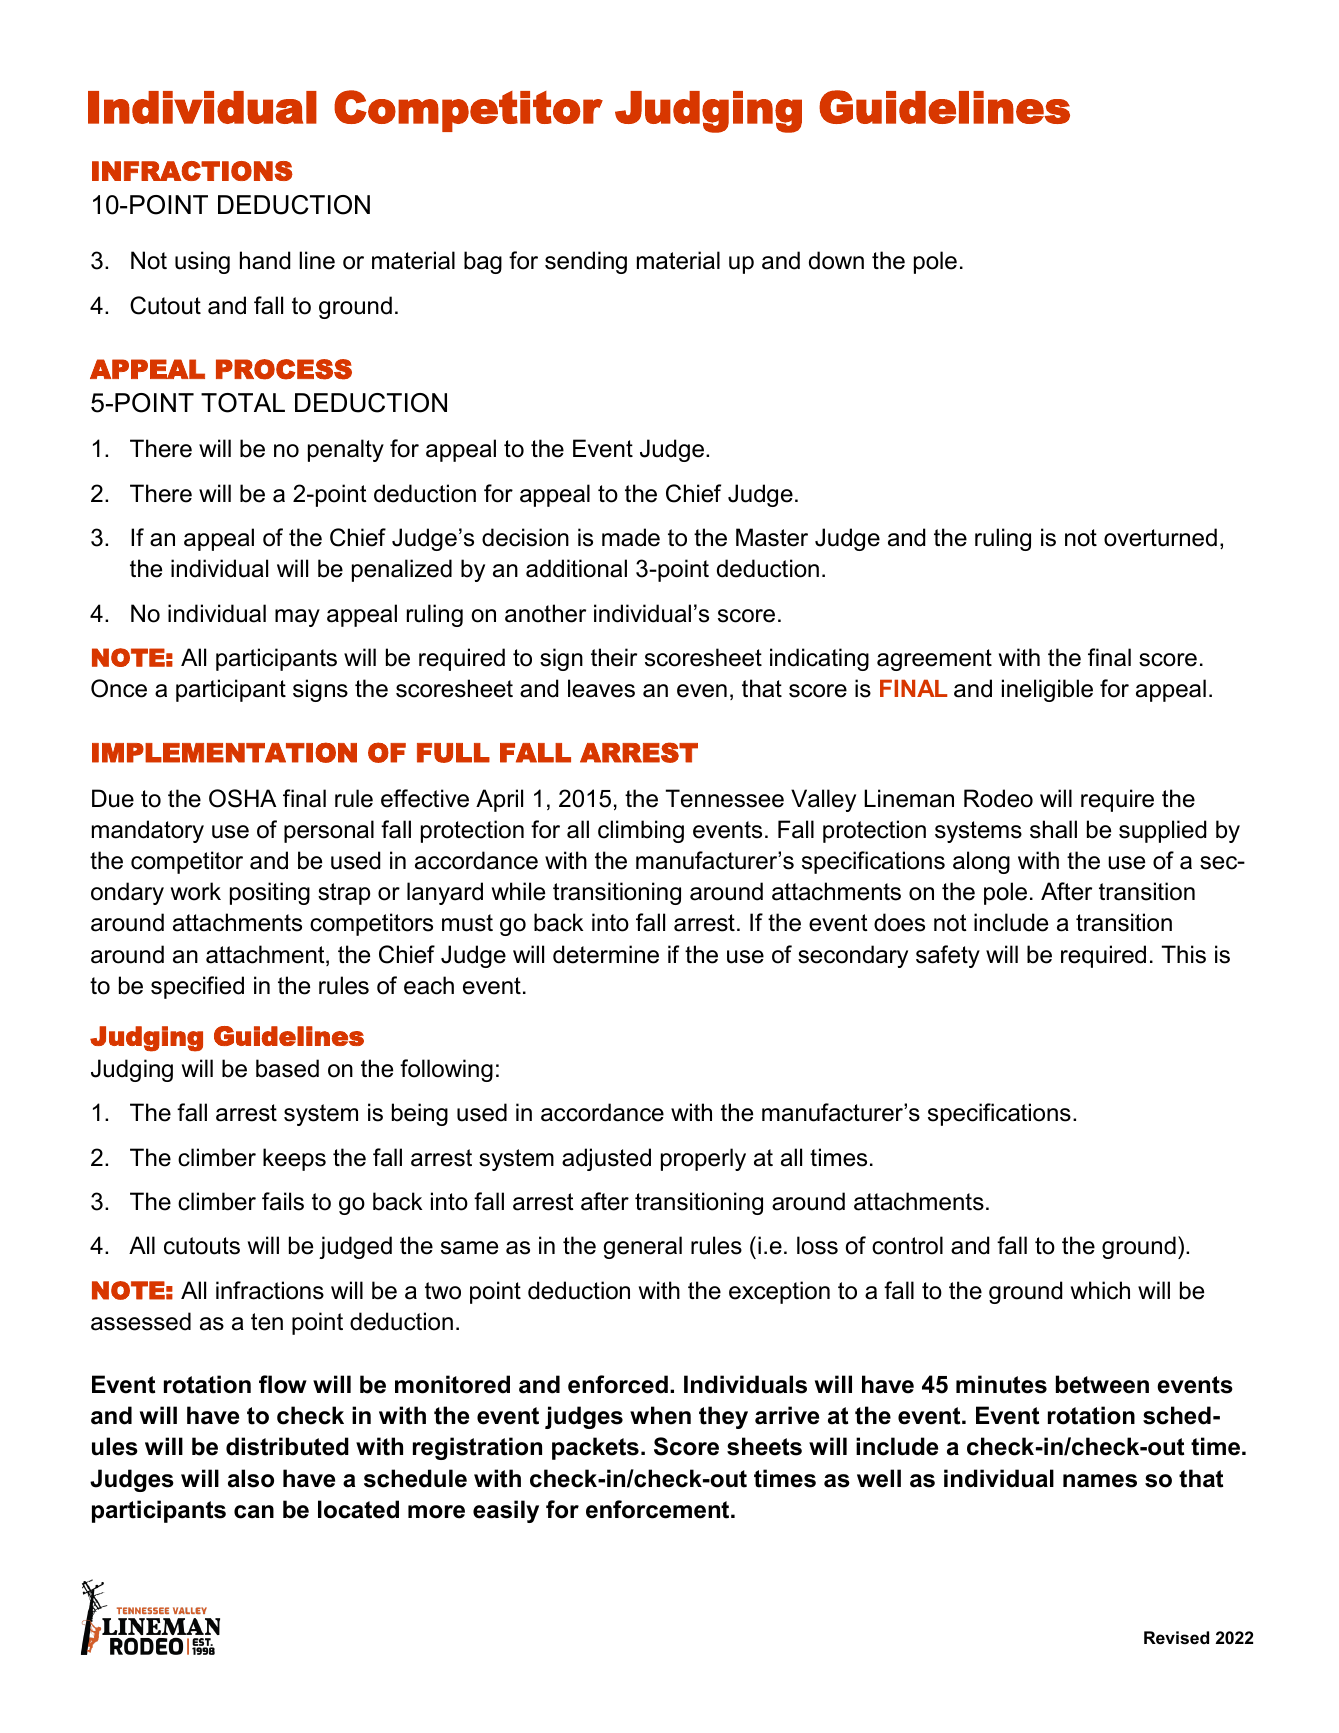 The image size is (1339, 1733). I want to click on Revised, so click(1176, 1638).
